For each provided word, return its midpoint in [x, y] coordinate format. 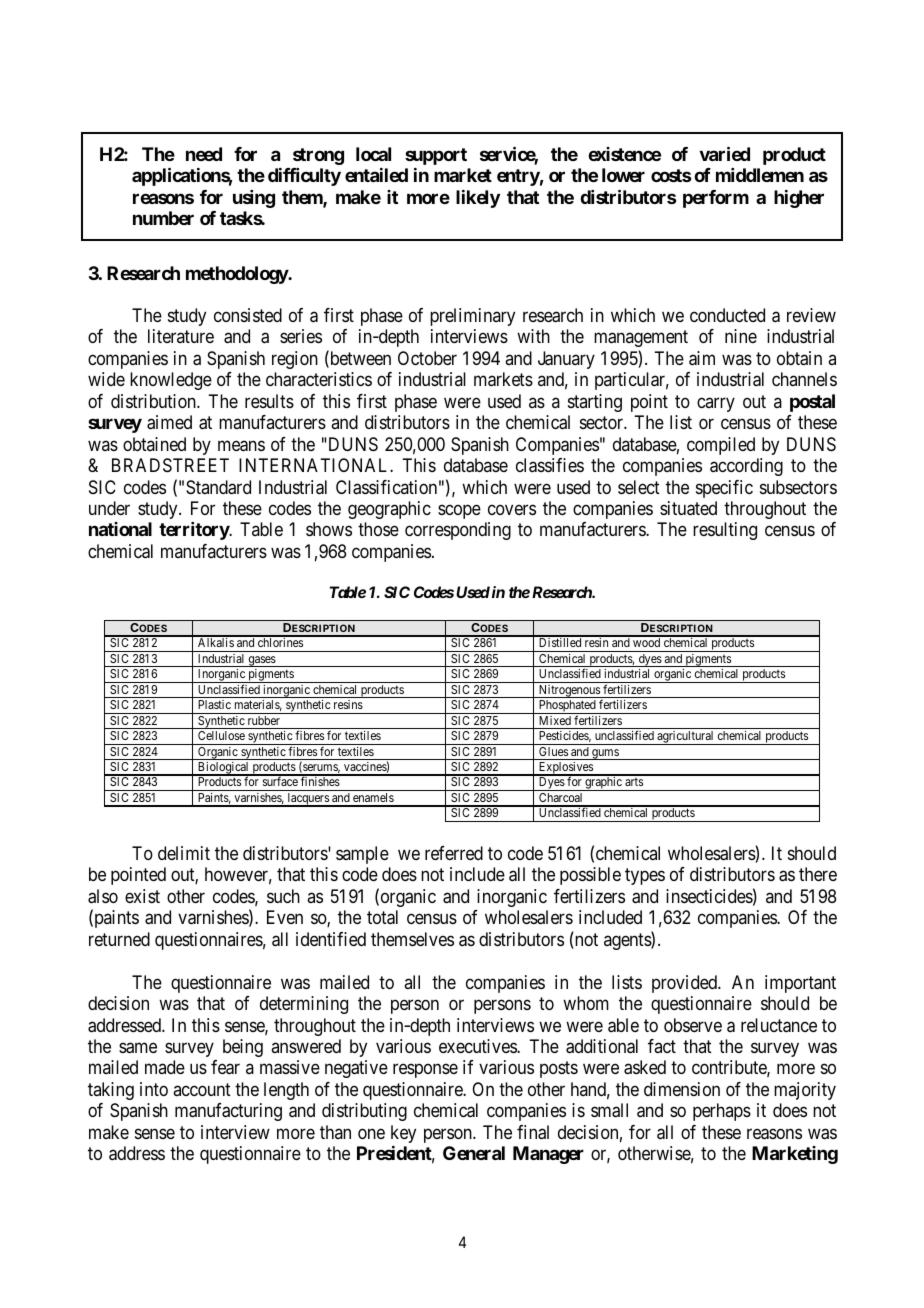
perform [716, 199]
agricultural [685, 738]
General [474, 1153]
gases [261, 661]
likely [478, 199]
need [204, 154]
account [202, 1089]
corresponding [458, 531]
